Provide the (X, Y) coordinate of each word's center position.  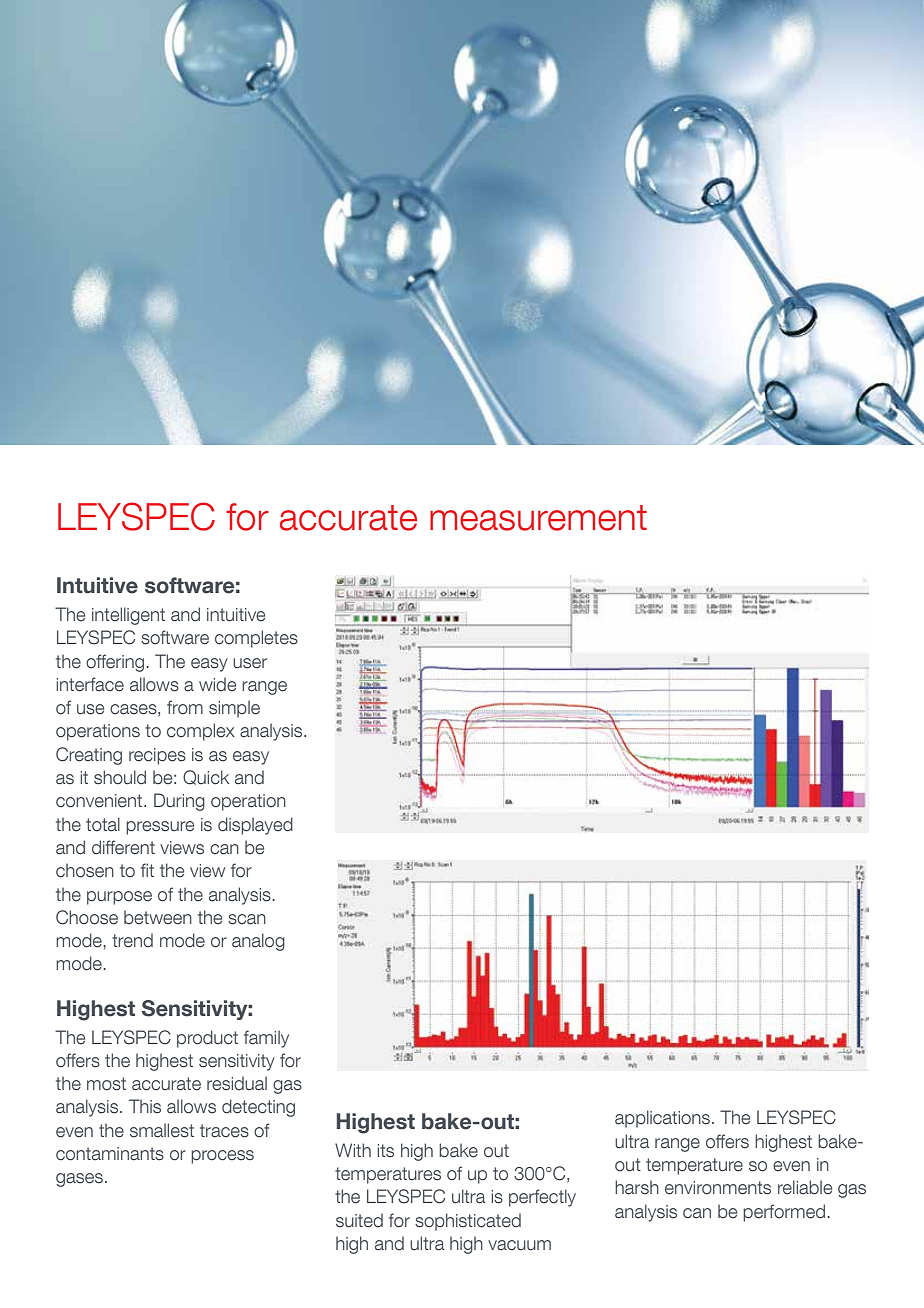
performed (784, 1213)
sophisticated (468, 1222)
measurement (538, 518)
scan (247, 919)
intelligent (128, 616)
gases (79, 1180)
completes (256, 639)
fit (147, 870)
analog (258, 942)
